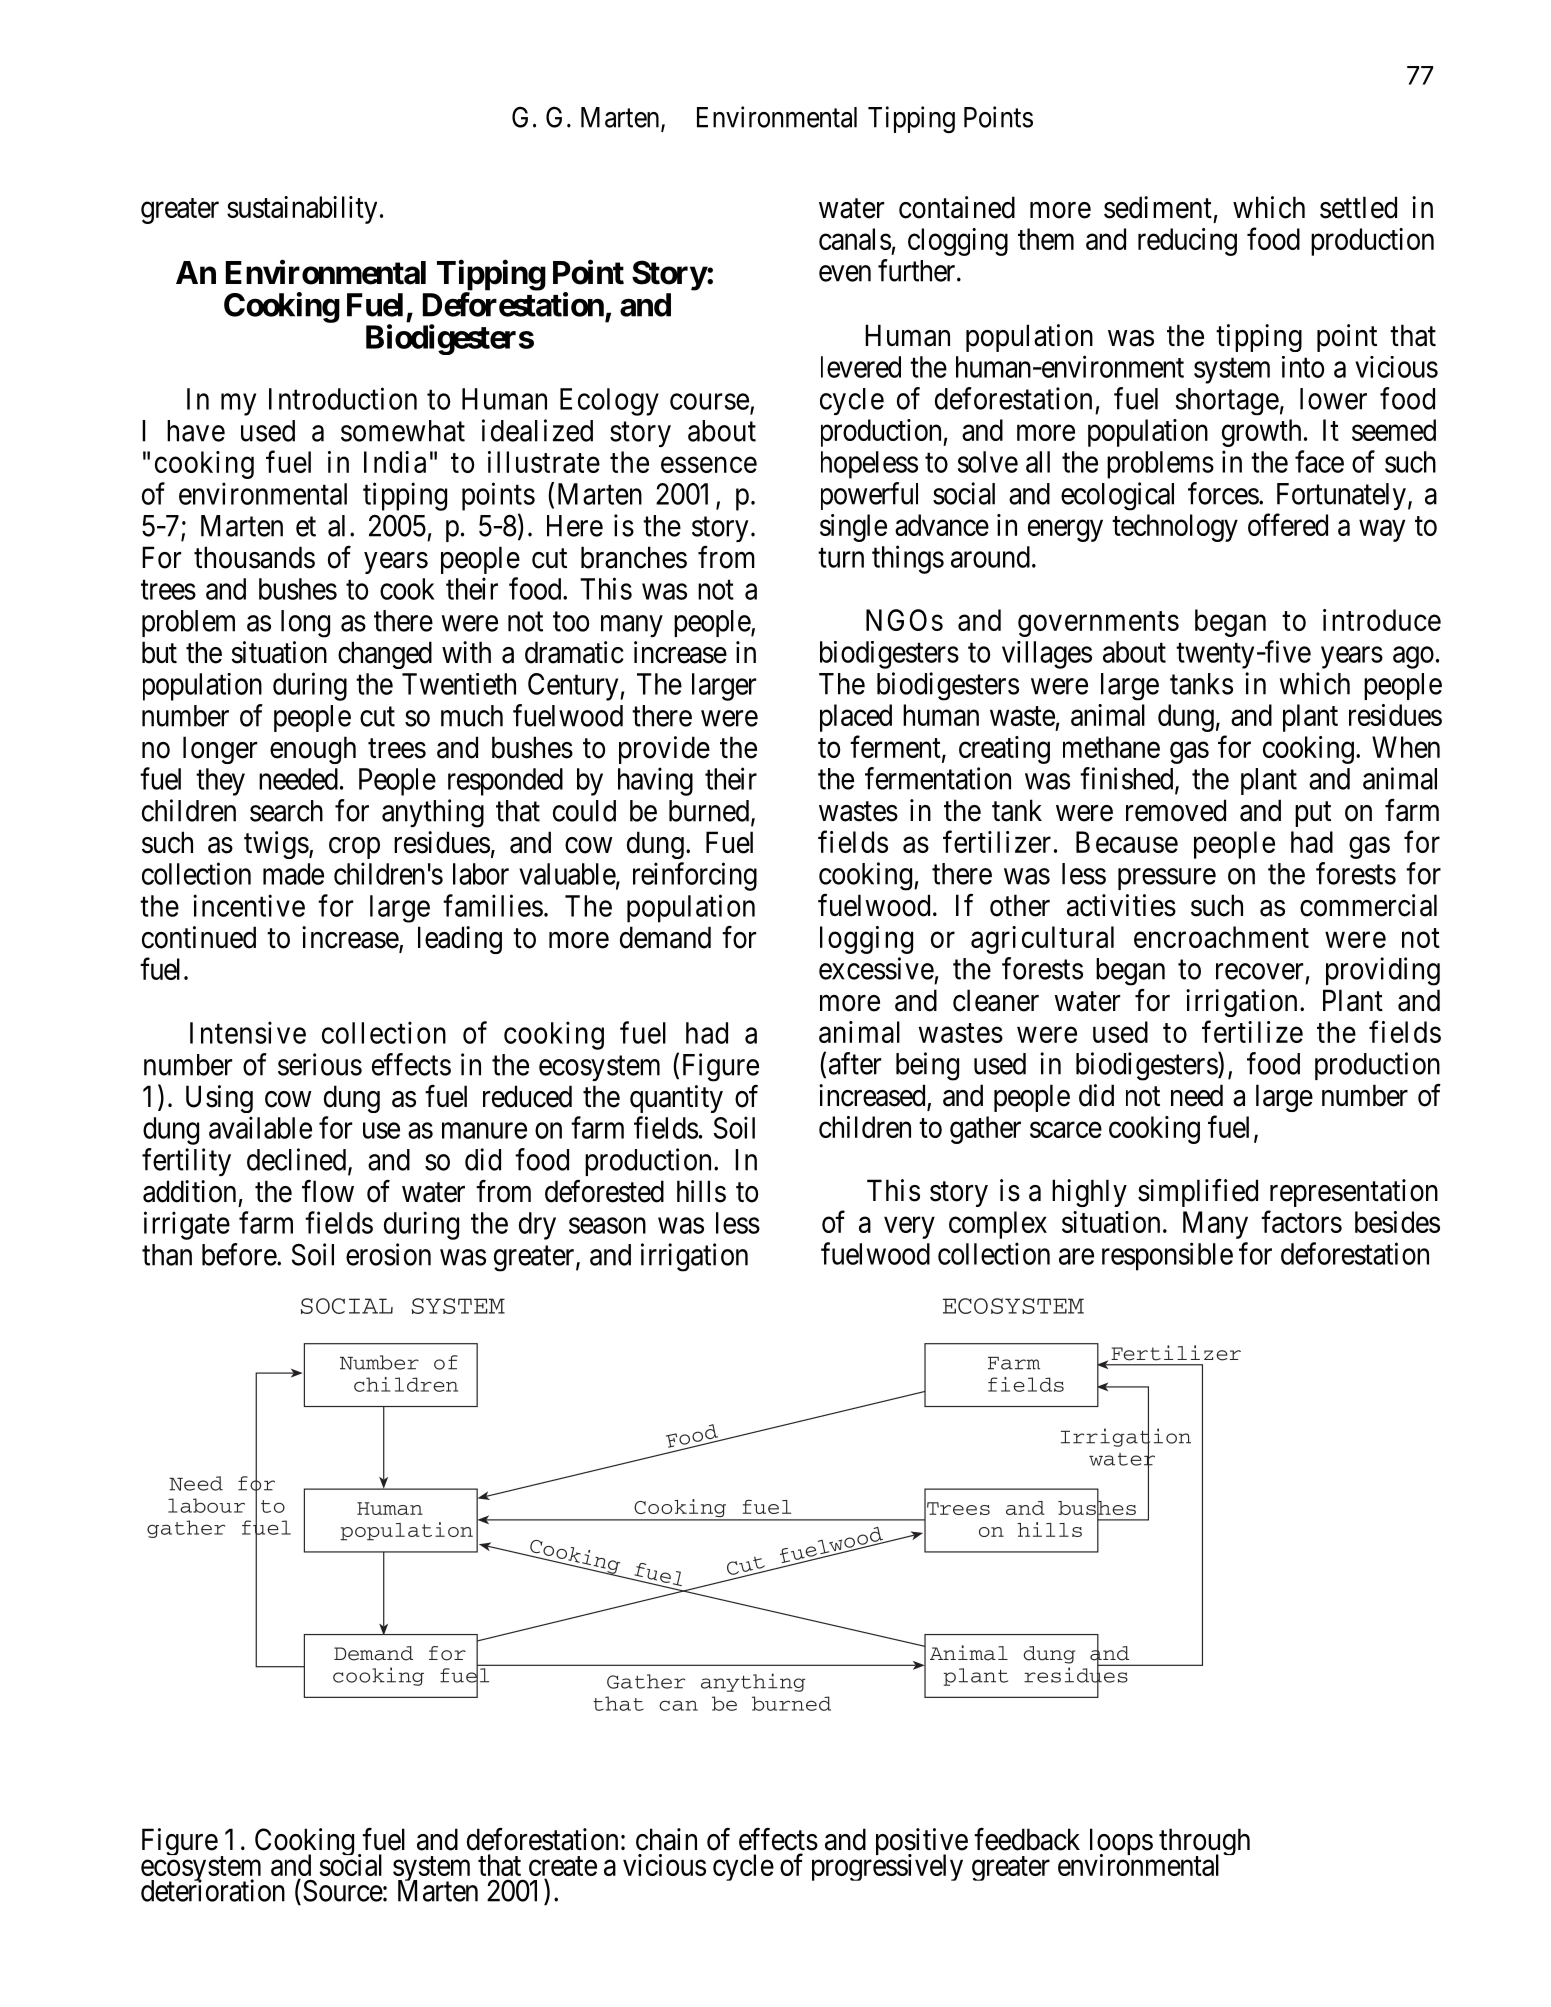  I want to click on changed, so click(385, 655).
